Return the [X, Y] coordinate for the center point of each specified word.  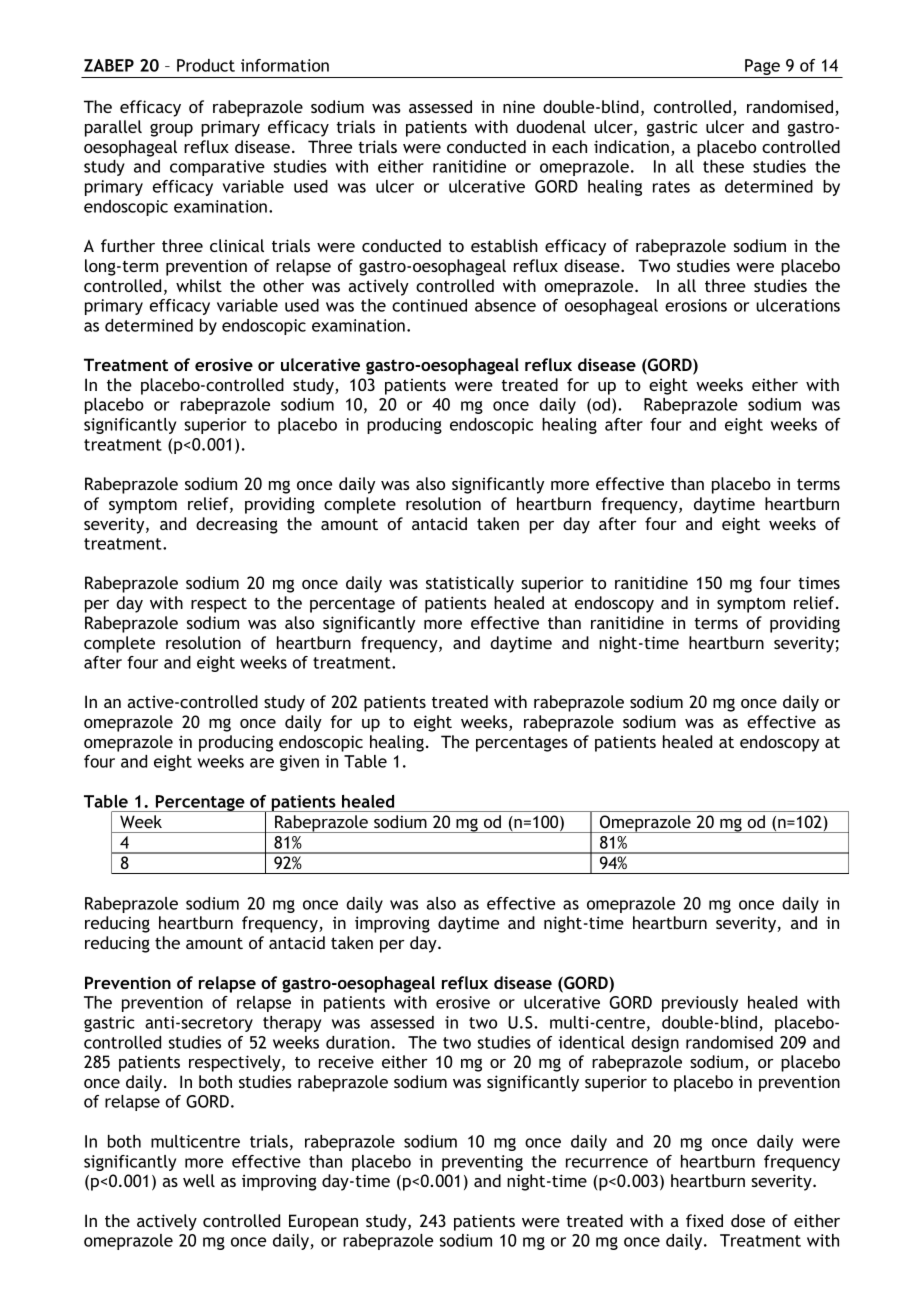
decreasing [237, 525]
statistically [470, 584]
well [199, 1180]
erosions [696, 305]
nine [519, 106]
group [171, 130]
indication [631, 146]
